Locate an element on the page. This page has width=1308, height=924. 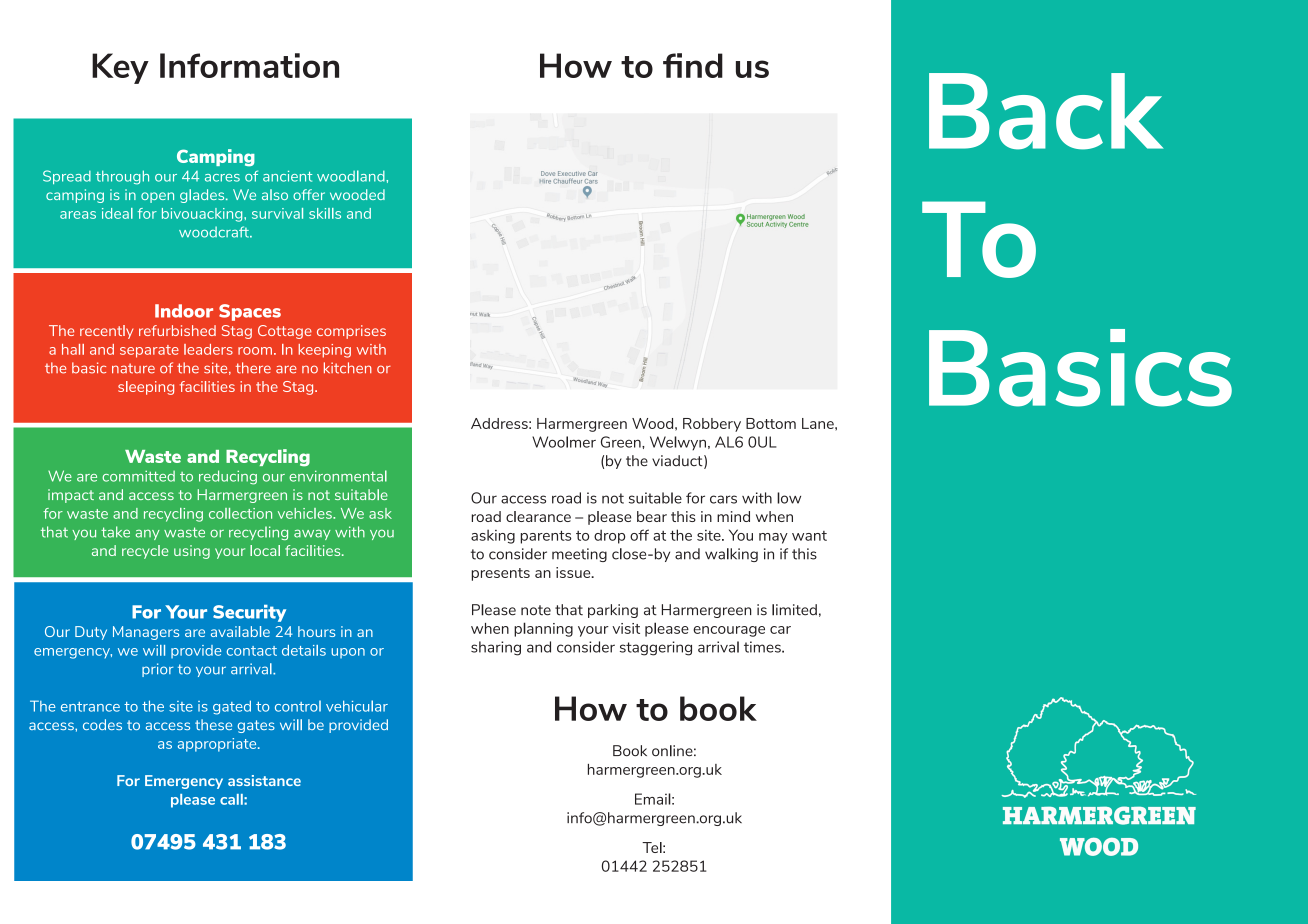
Robbery is located at coordinates (712, 425).
